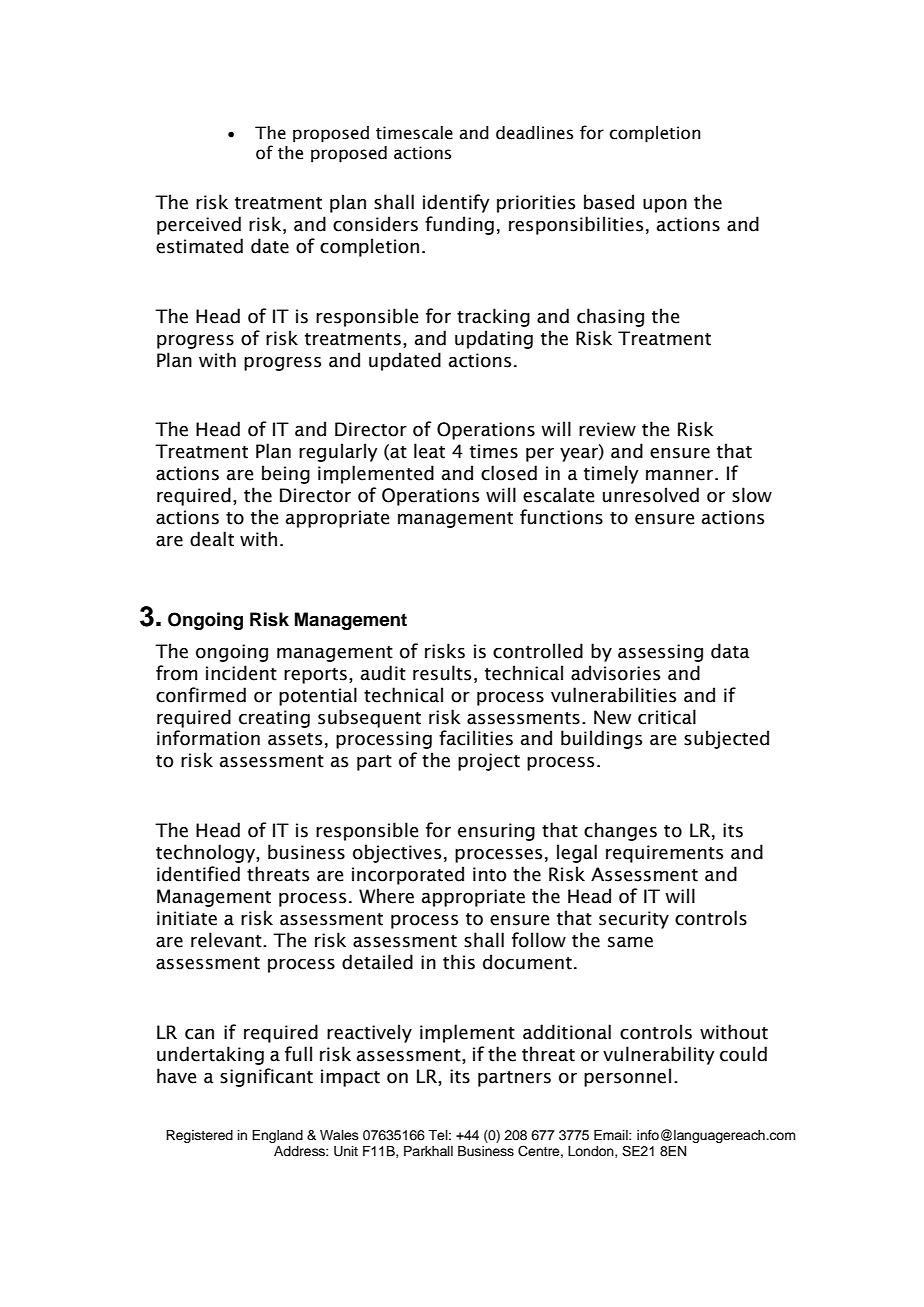  I want to click on being, so click(286, 474).
